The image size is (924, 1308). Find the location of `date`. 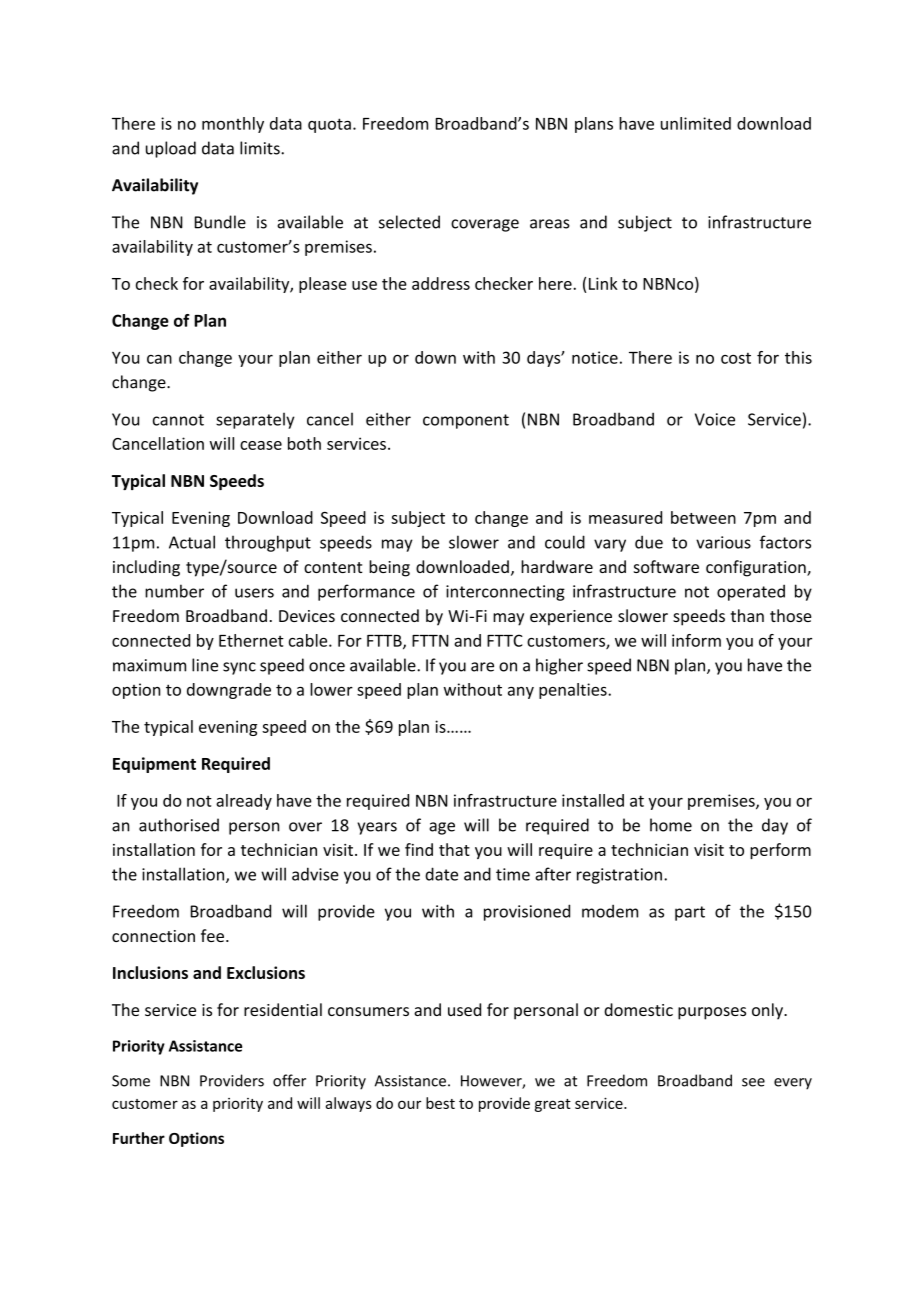

date is located at coordinates (441, 874).
